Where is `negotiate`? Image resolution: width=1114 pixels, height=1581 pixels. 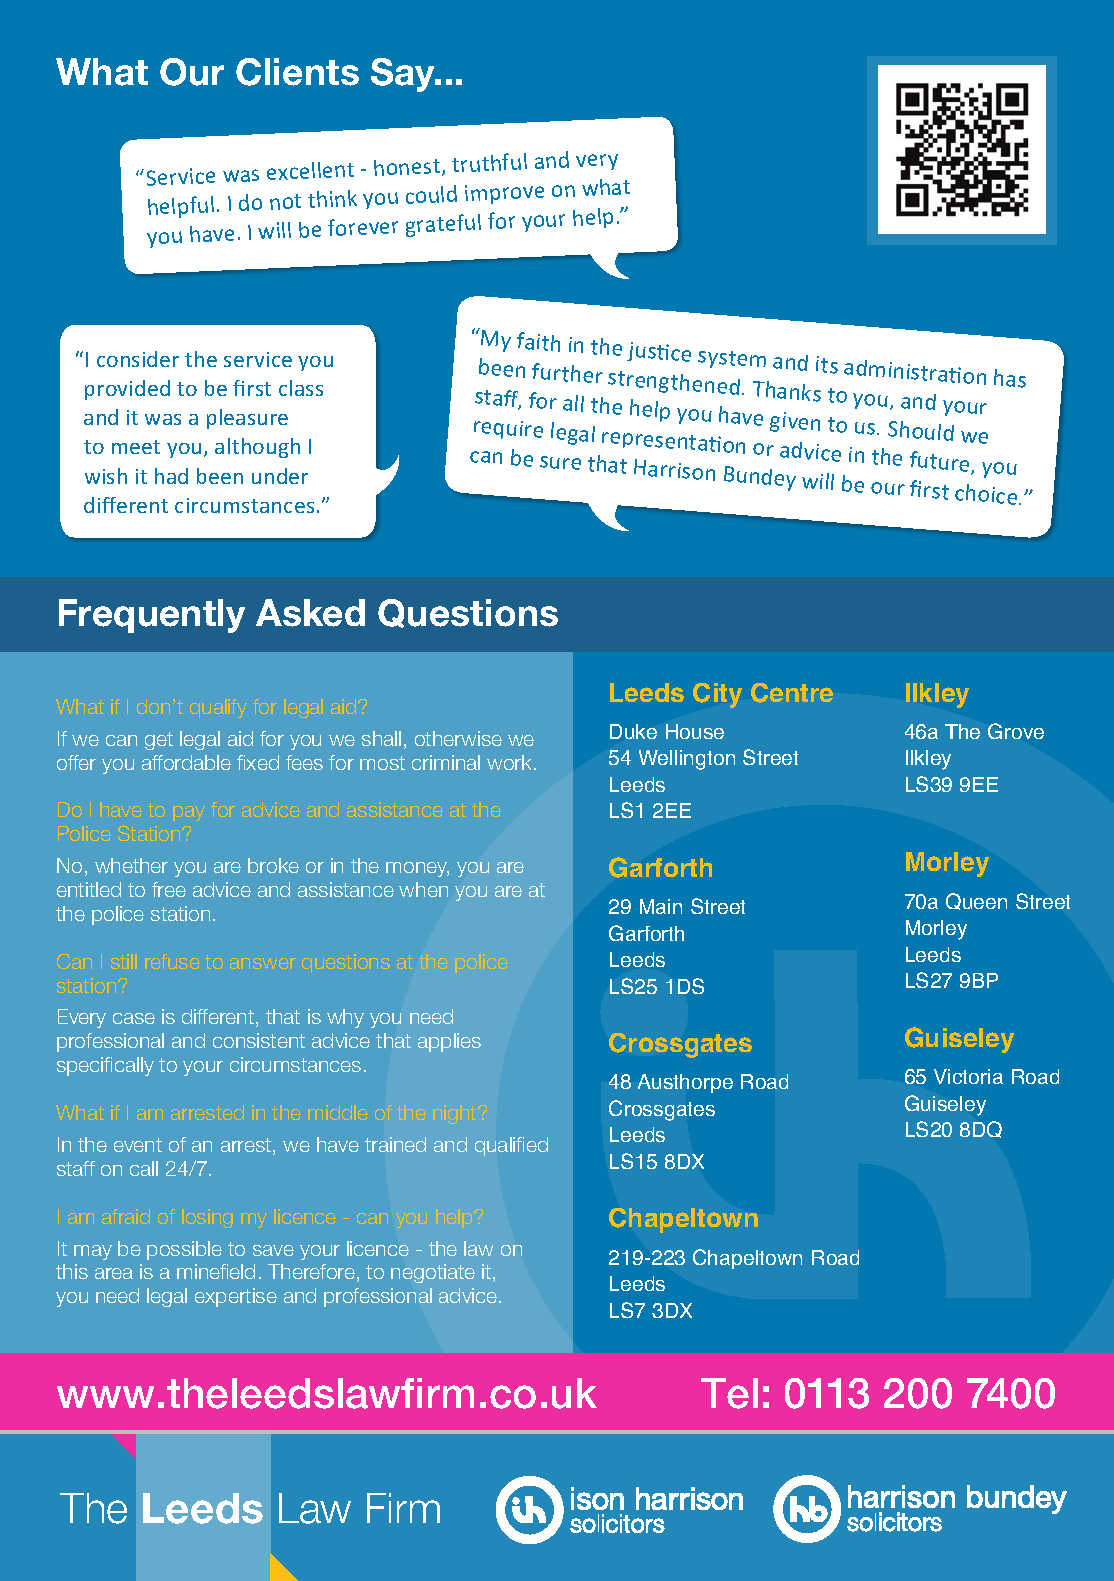 negotiate is located at coordinates (433, 1273).
